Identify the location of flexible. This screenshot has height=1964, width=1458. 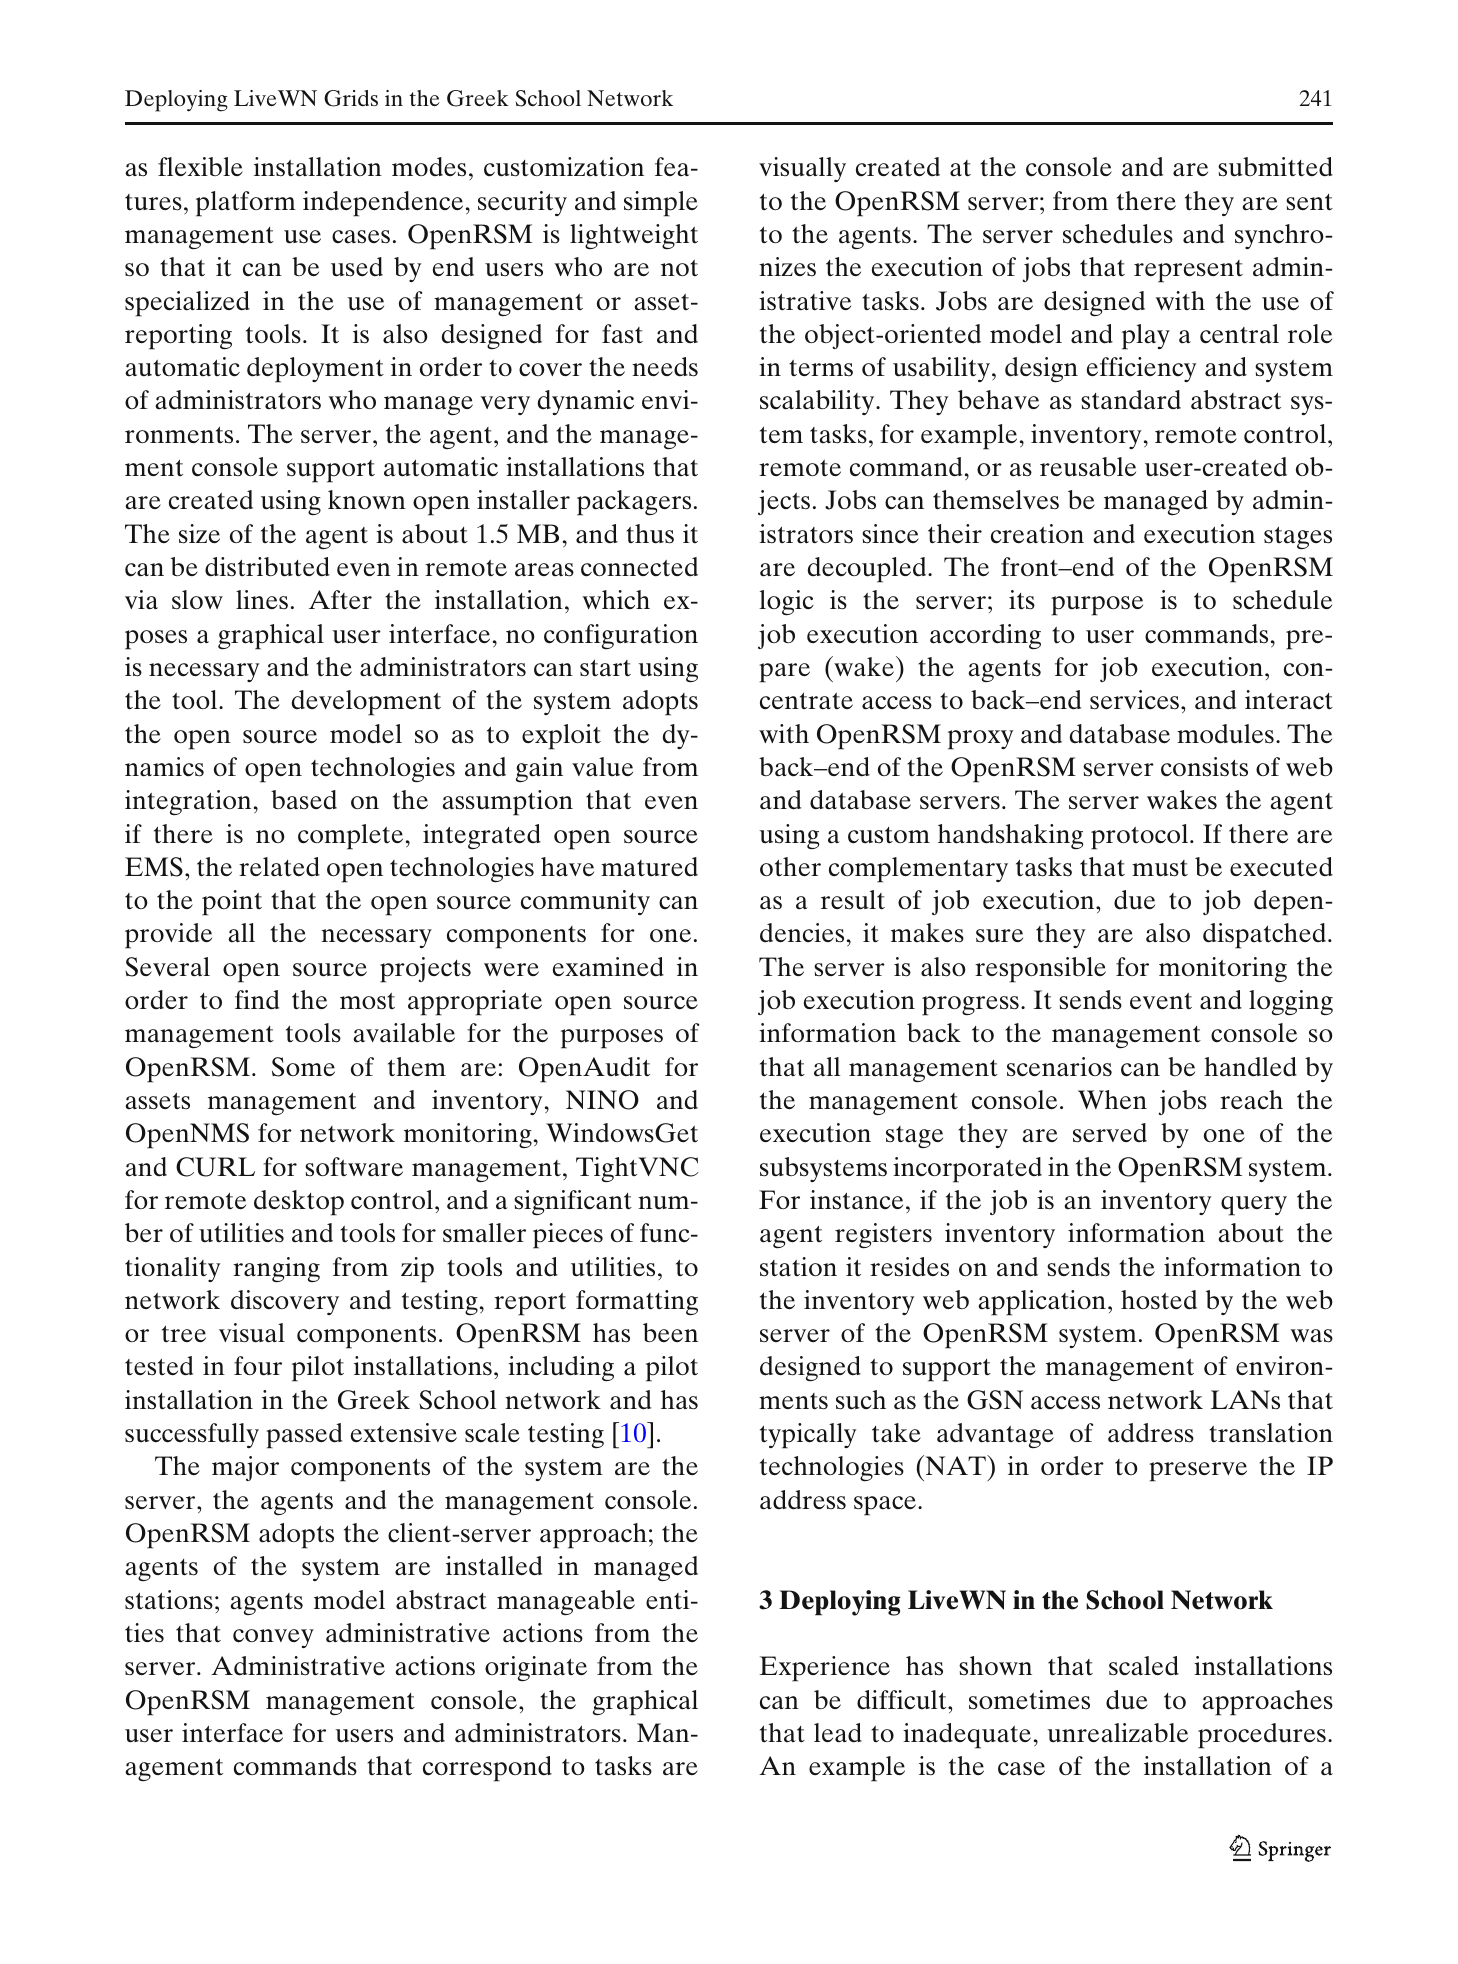
(200, 167).
